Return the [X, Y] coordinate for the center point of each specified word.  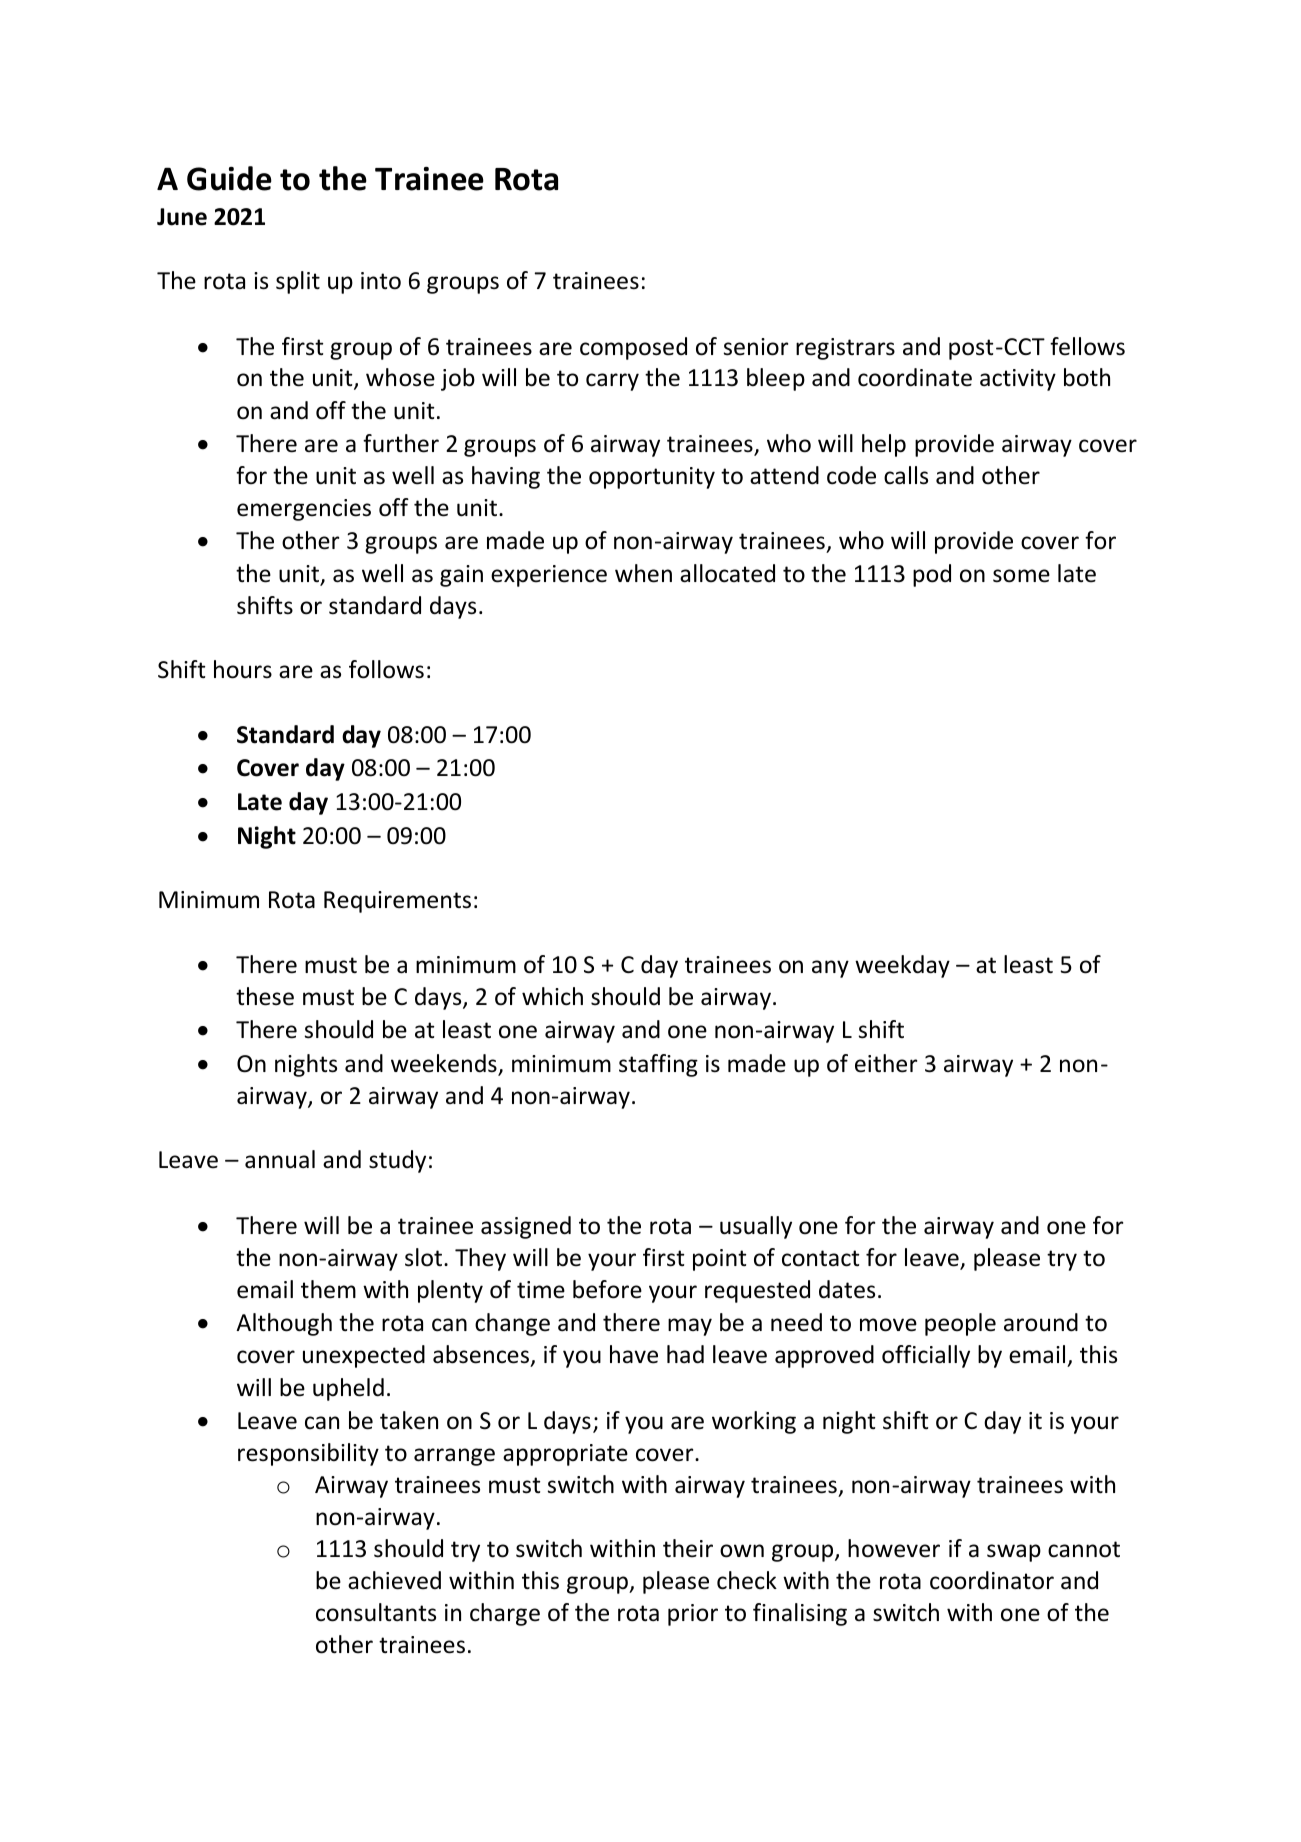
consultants [376, 1612]
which [552, 996]
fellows [1087, 346]
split [298, 282]
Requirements [397, 902]
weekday [902, 966]
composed [633, 348]
